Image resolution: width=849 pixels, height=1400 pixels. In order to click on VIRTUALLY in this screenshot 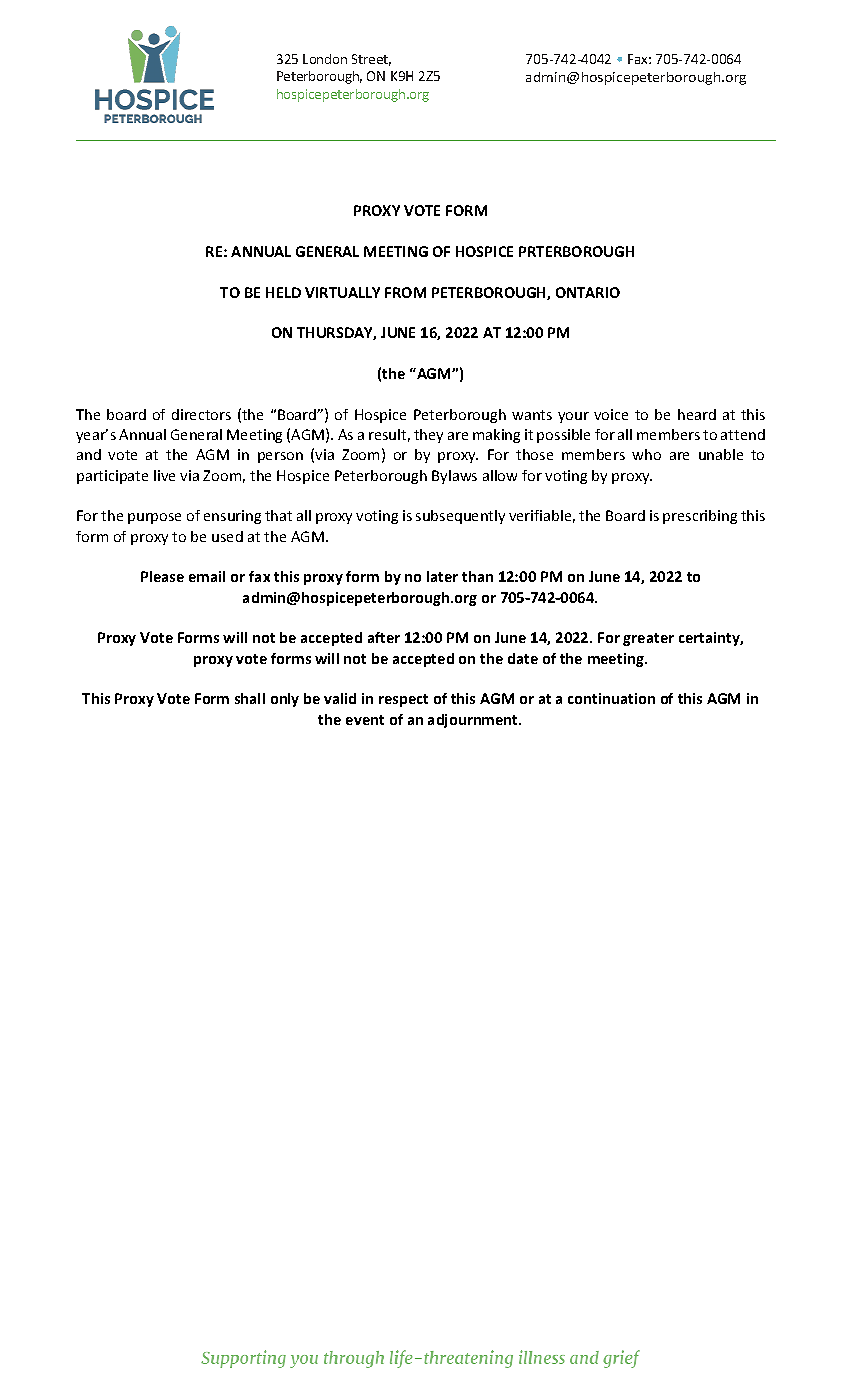, I will do `click(342, 292)`.
